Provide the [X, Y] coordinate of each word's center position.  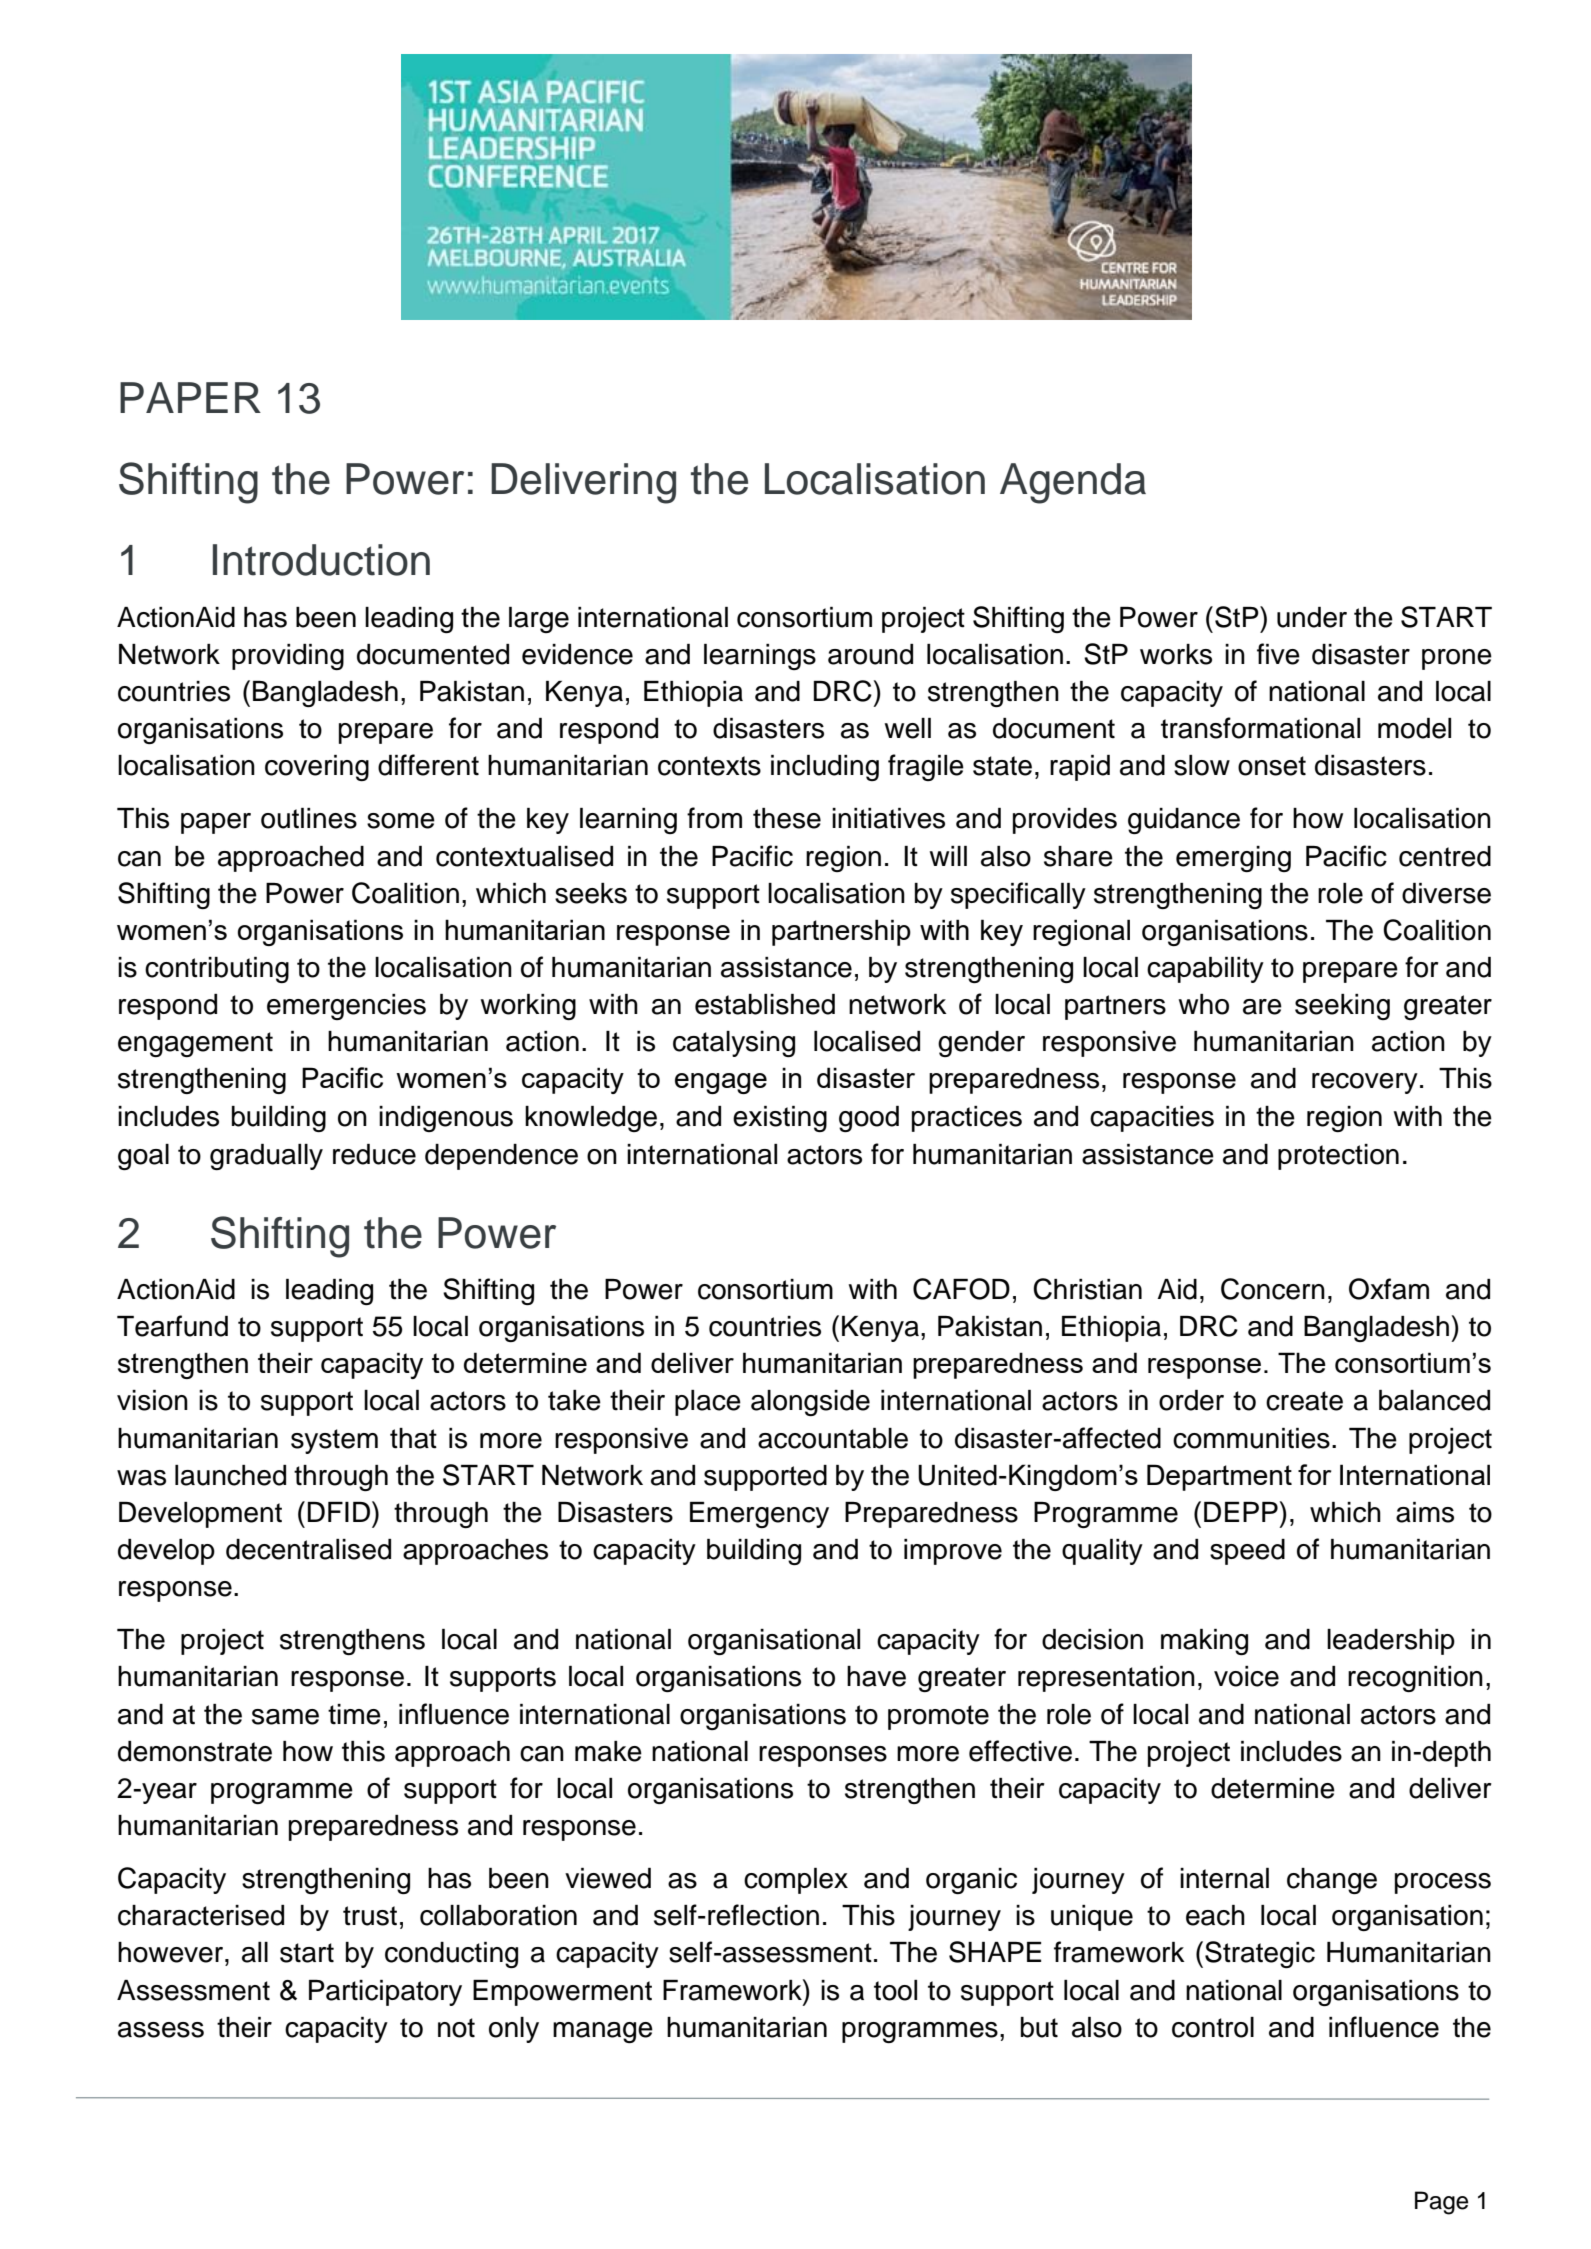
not [456, 2028]
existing [780, 1119]
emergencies [346, 1007]
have [876, 1676]
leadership [1391, 1642]
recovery [1365, 1083]
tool [895, 1990]
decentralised [308, 1549]
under [1312, 617]
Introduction [321, 560]
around [870, 654]
